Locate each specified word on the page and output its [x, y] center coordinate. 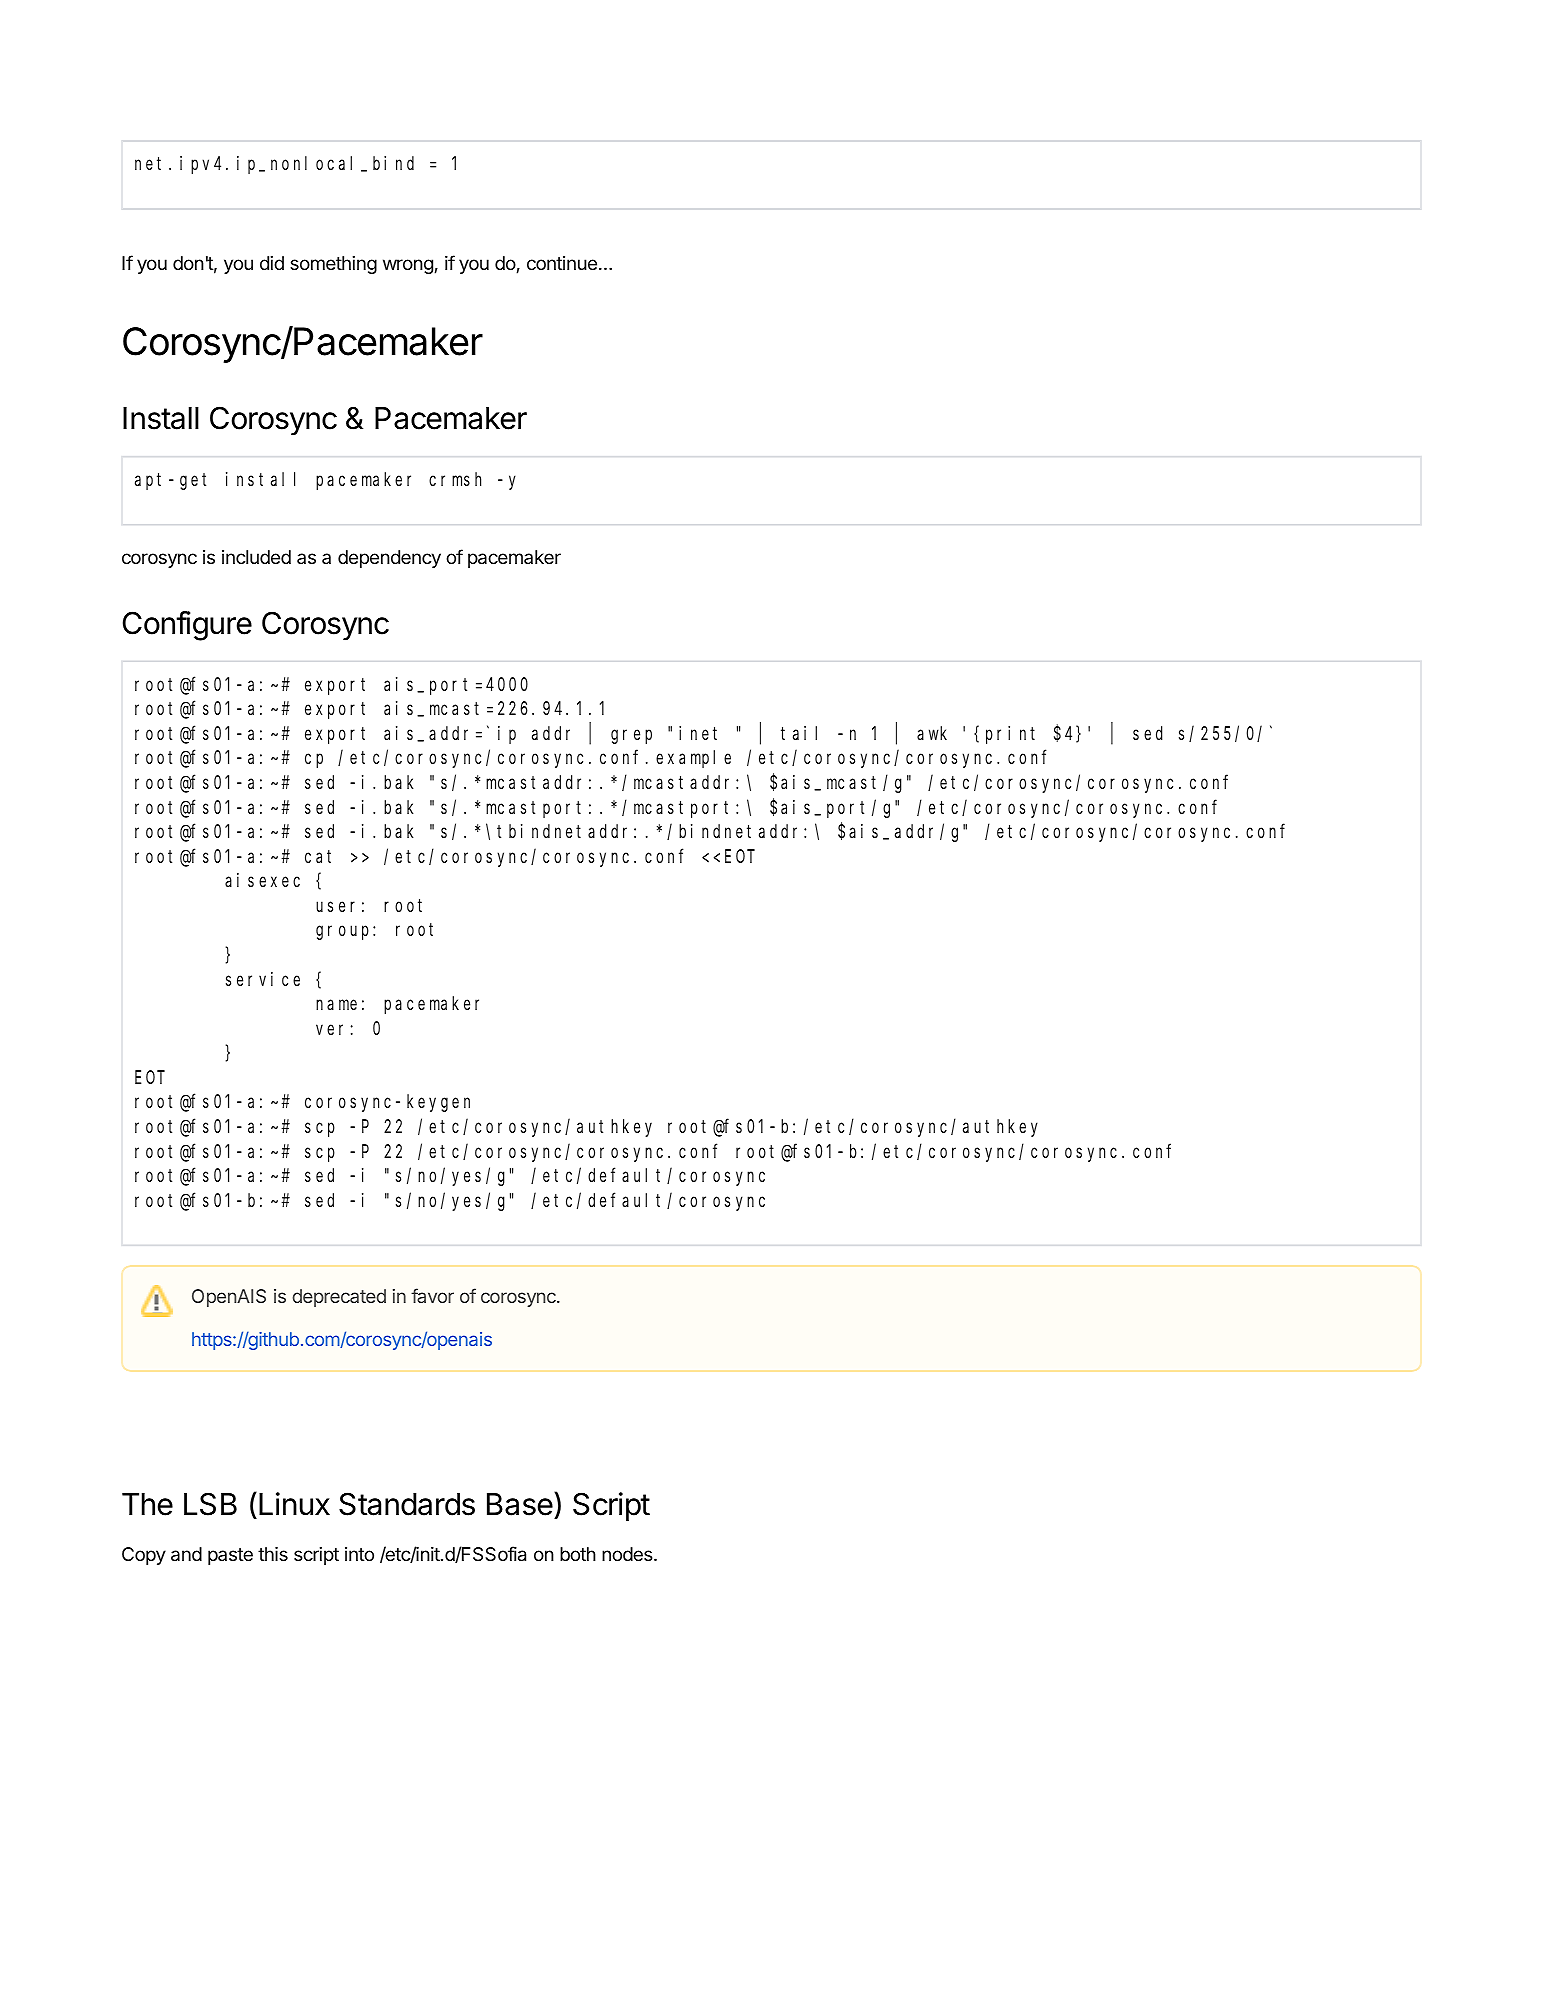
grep [631, 736]
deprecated [339, 1298]
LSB [210, 1504]
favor [432, 1295]
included [256, 557]
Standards [407, 1504]
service [263, 979]
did [272, 263]
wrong [408, 266]
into [359, 1554]
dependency [389, 559]
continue [562, 263]
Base [520, 1504]
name [336, 1005]
